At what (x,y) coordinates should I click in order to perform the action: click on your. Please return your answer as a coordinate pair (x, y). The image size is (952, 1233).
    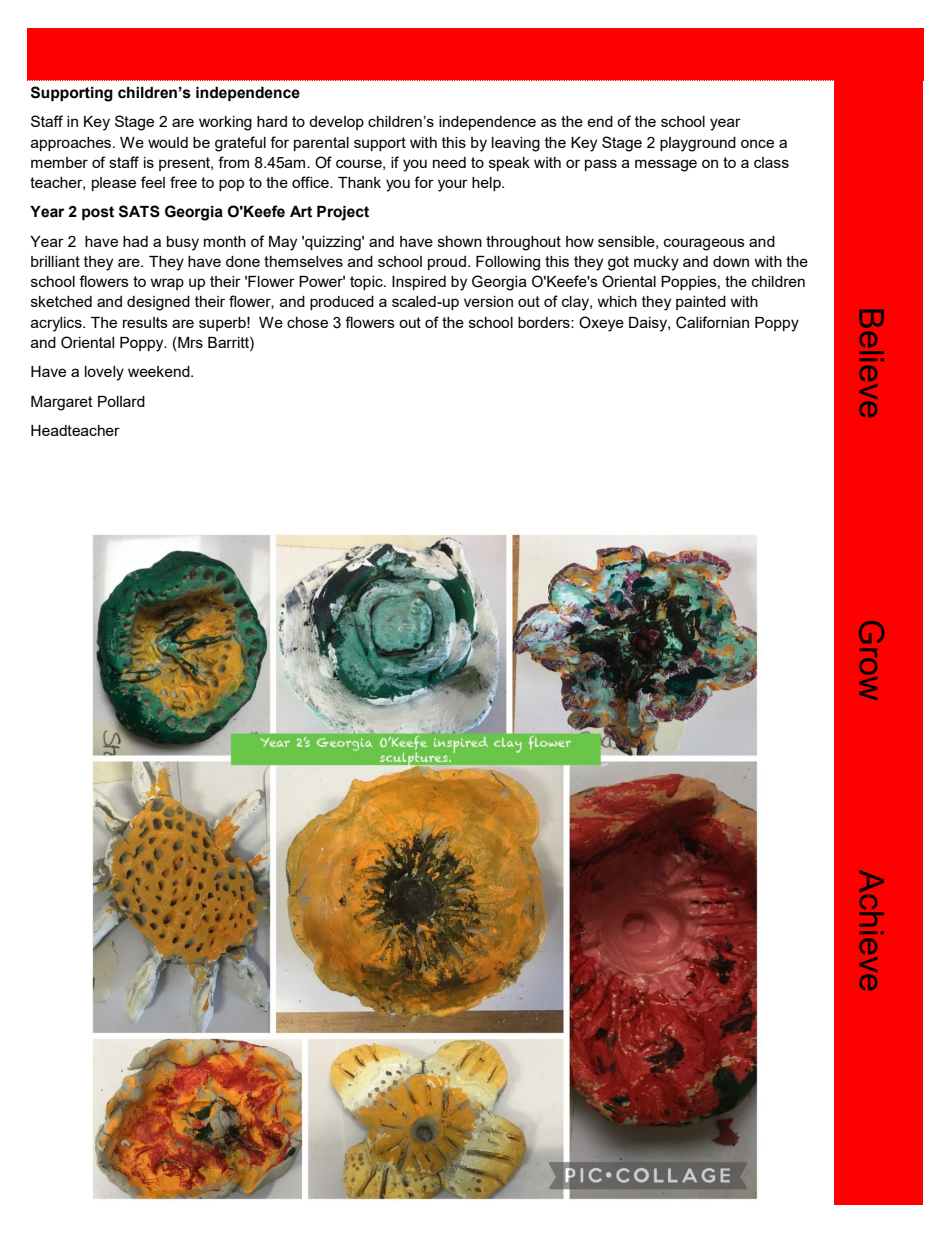
    Looking at the image, I should click on (453, 185).
